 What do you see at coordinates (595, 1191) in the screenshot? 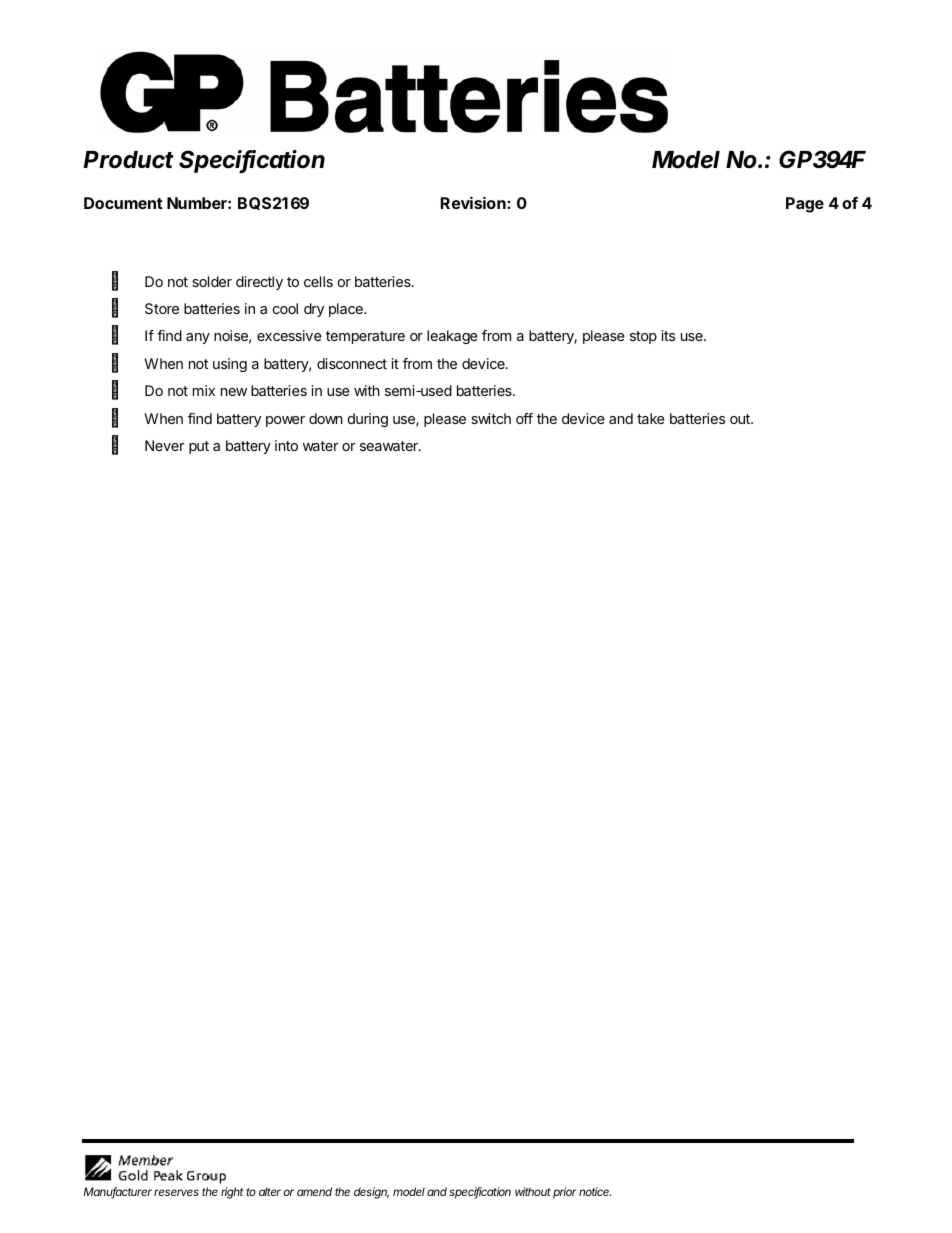
I see `notice` at bounding box center [595, 1191].
